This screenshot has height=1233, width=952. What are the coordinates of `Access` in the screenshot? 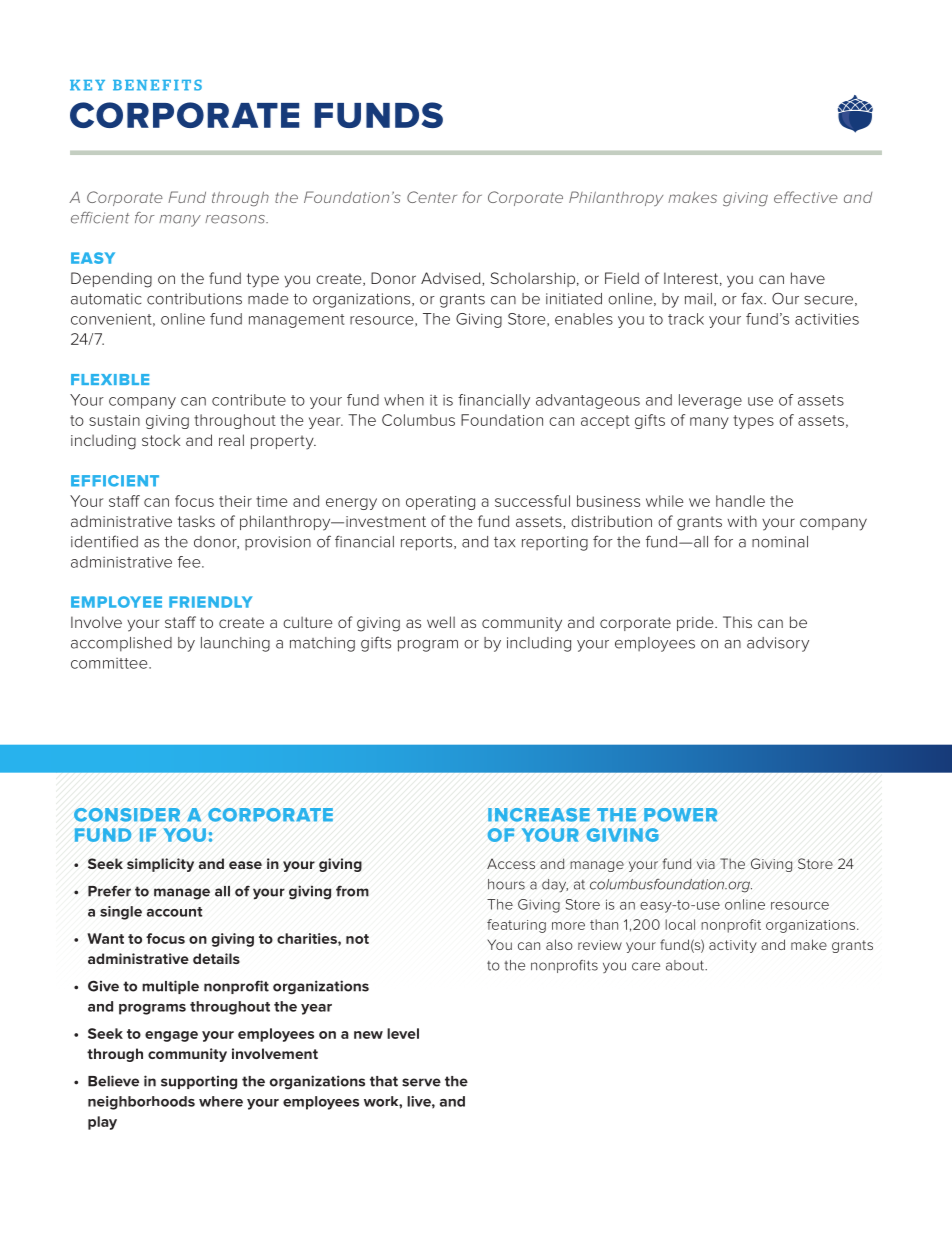 It's located at (511, 863).
